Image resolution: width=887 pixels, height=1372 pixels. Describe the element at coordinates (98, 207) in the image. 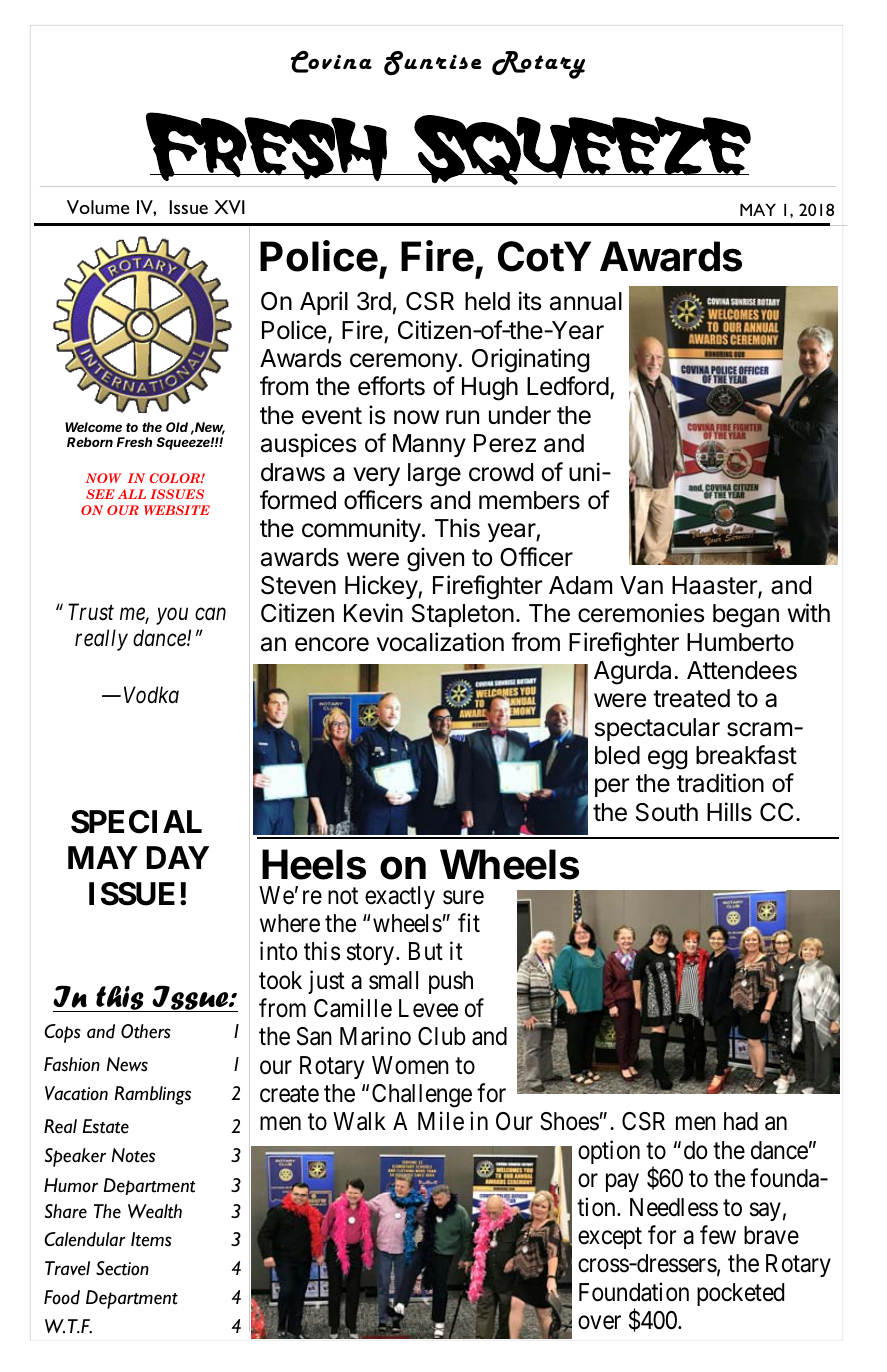

I see `Volume` at that location.
